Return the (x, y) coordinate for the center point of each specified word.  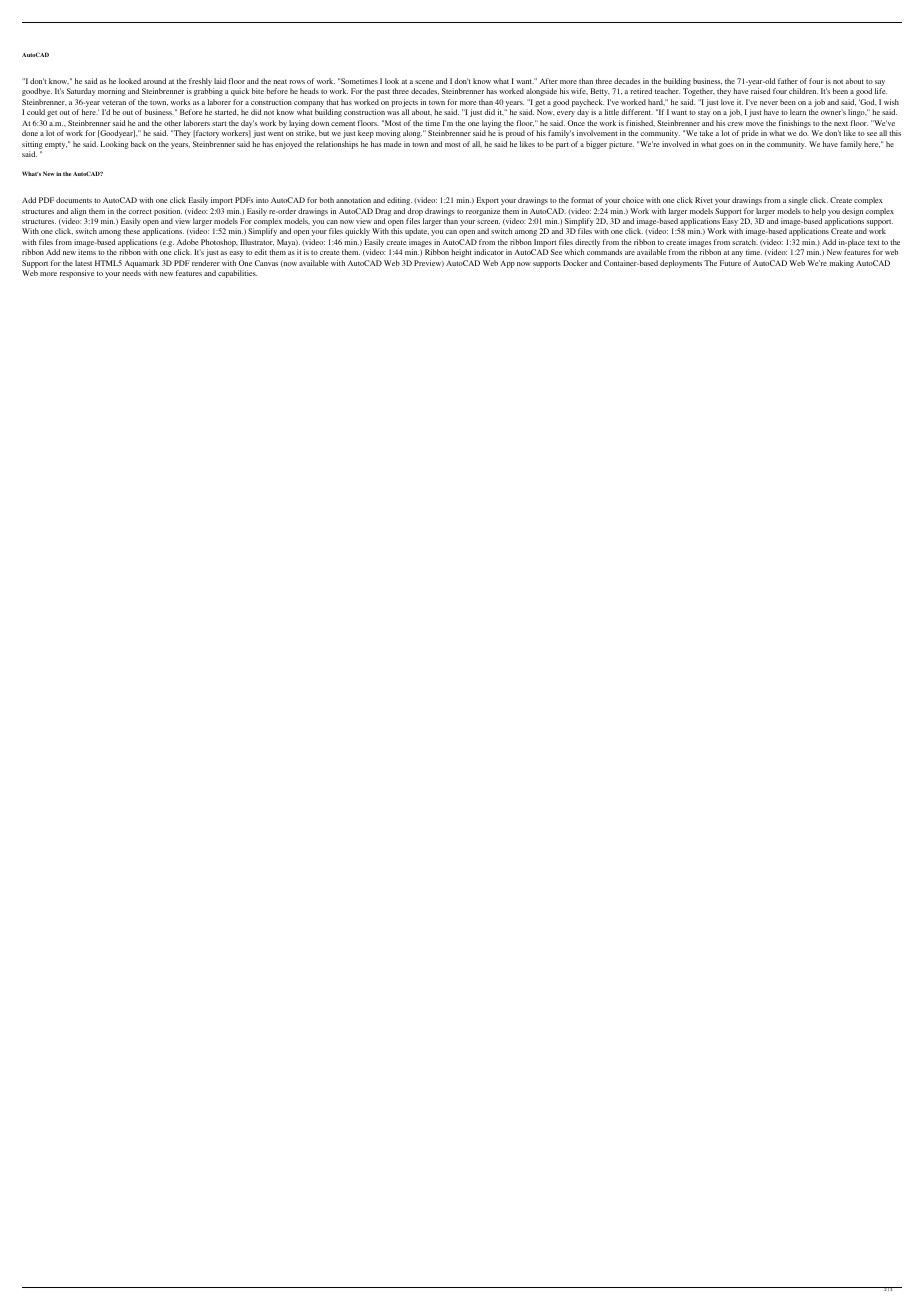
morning (112, 92)
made (393, 144)
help (819, 212)
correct (140, 211)
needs (131, 273)
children (803, 91)
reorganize (483, 212)
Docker (575, 263)
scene (424, 82)
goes (726, 146)
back (138, 144)
